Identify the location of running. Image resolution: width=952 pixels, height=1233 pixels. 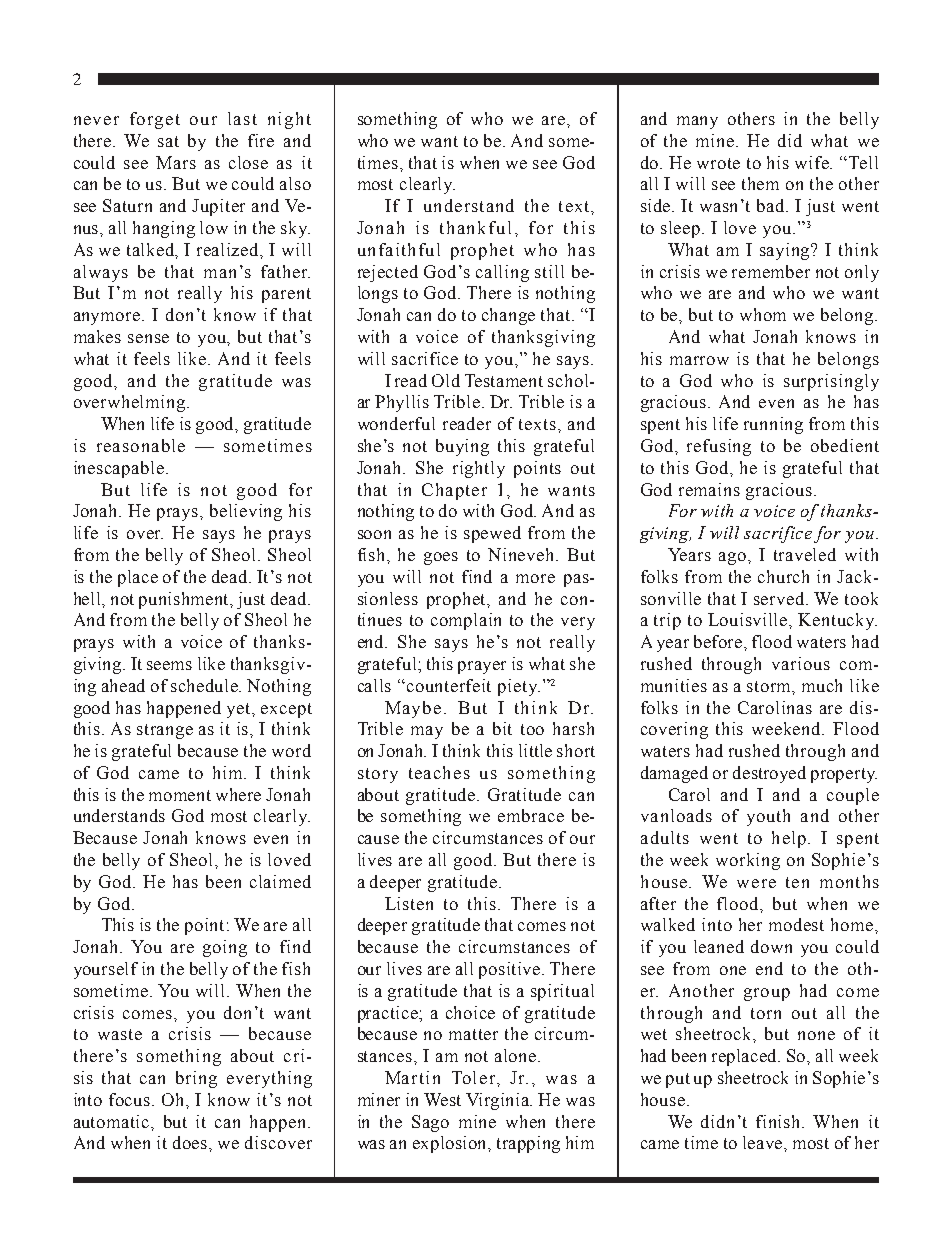
(773, 425).
